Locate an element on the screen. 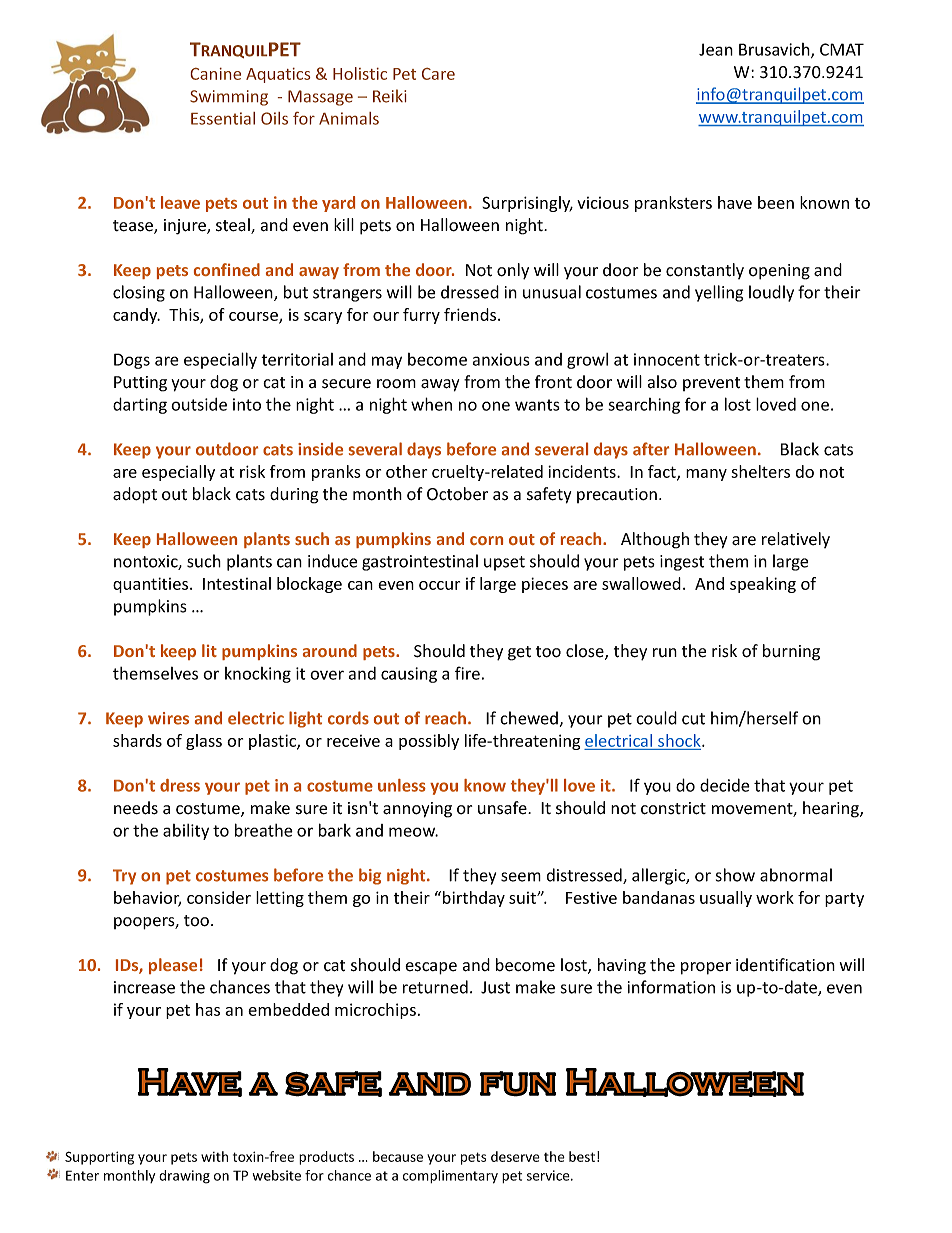 Image resolution: width=952 pixels, height=1233 pixels. Jean is located at coordinates (716, 49).
